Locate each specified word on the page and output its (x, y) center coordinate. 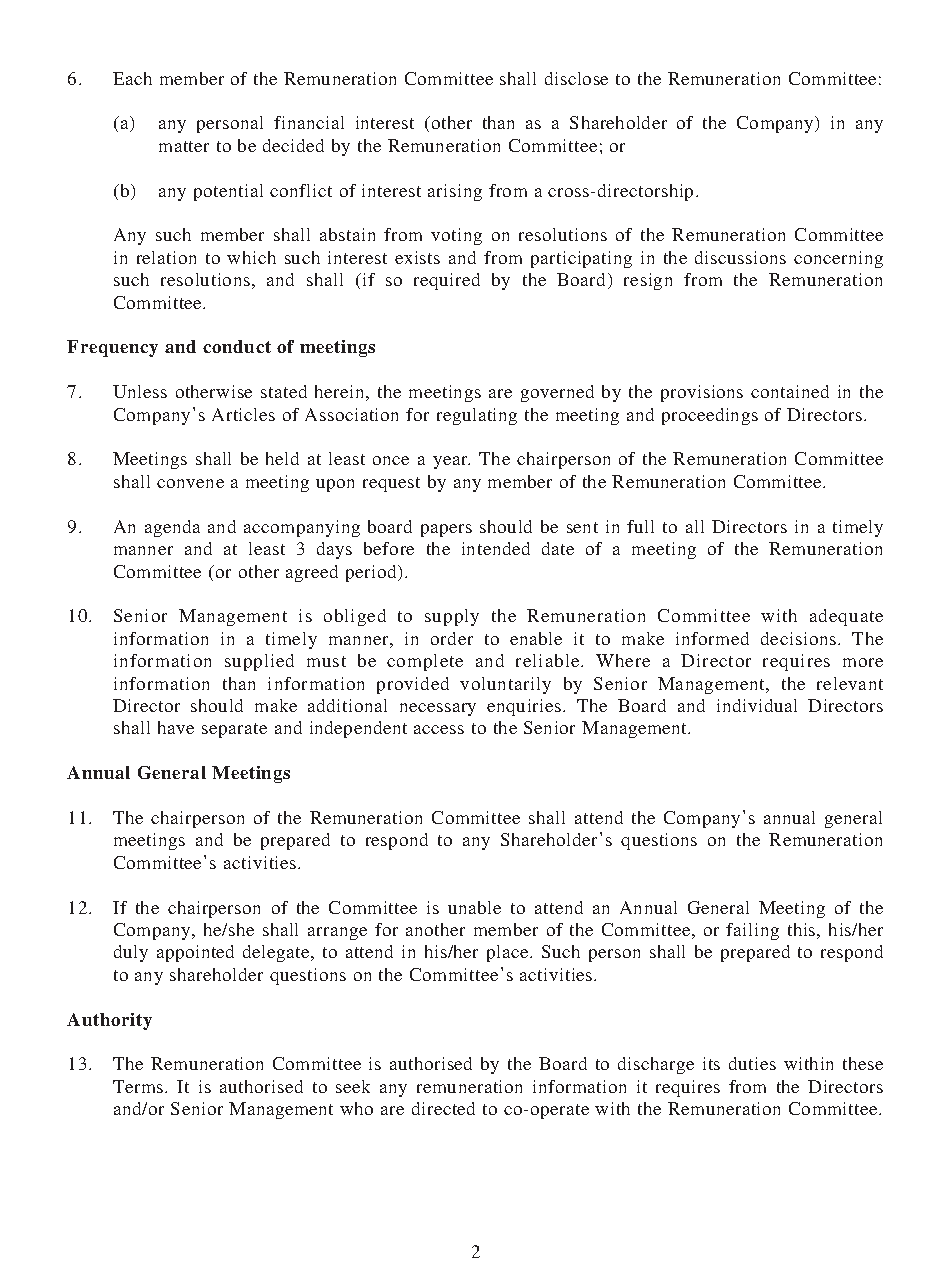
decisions (800, 638)
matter (184, 146)
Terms (139, 1086)
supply (452, 617)
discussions (740, 257)
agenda (172, 528)
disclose (576, 78)
